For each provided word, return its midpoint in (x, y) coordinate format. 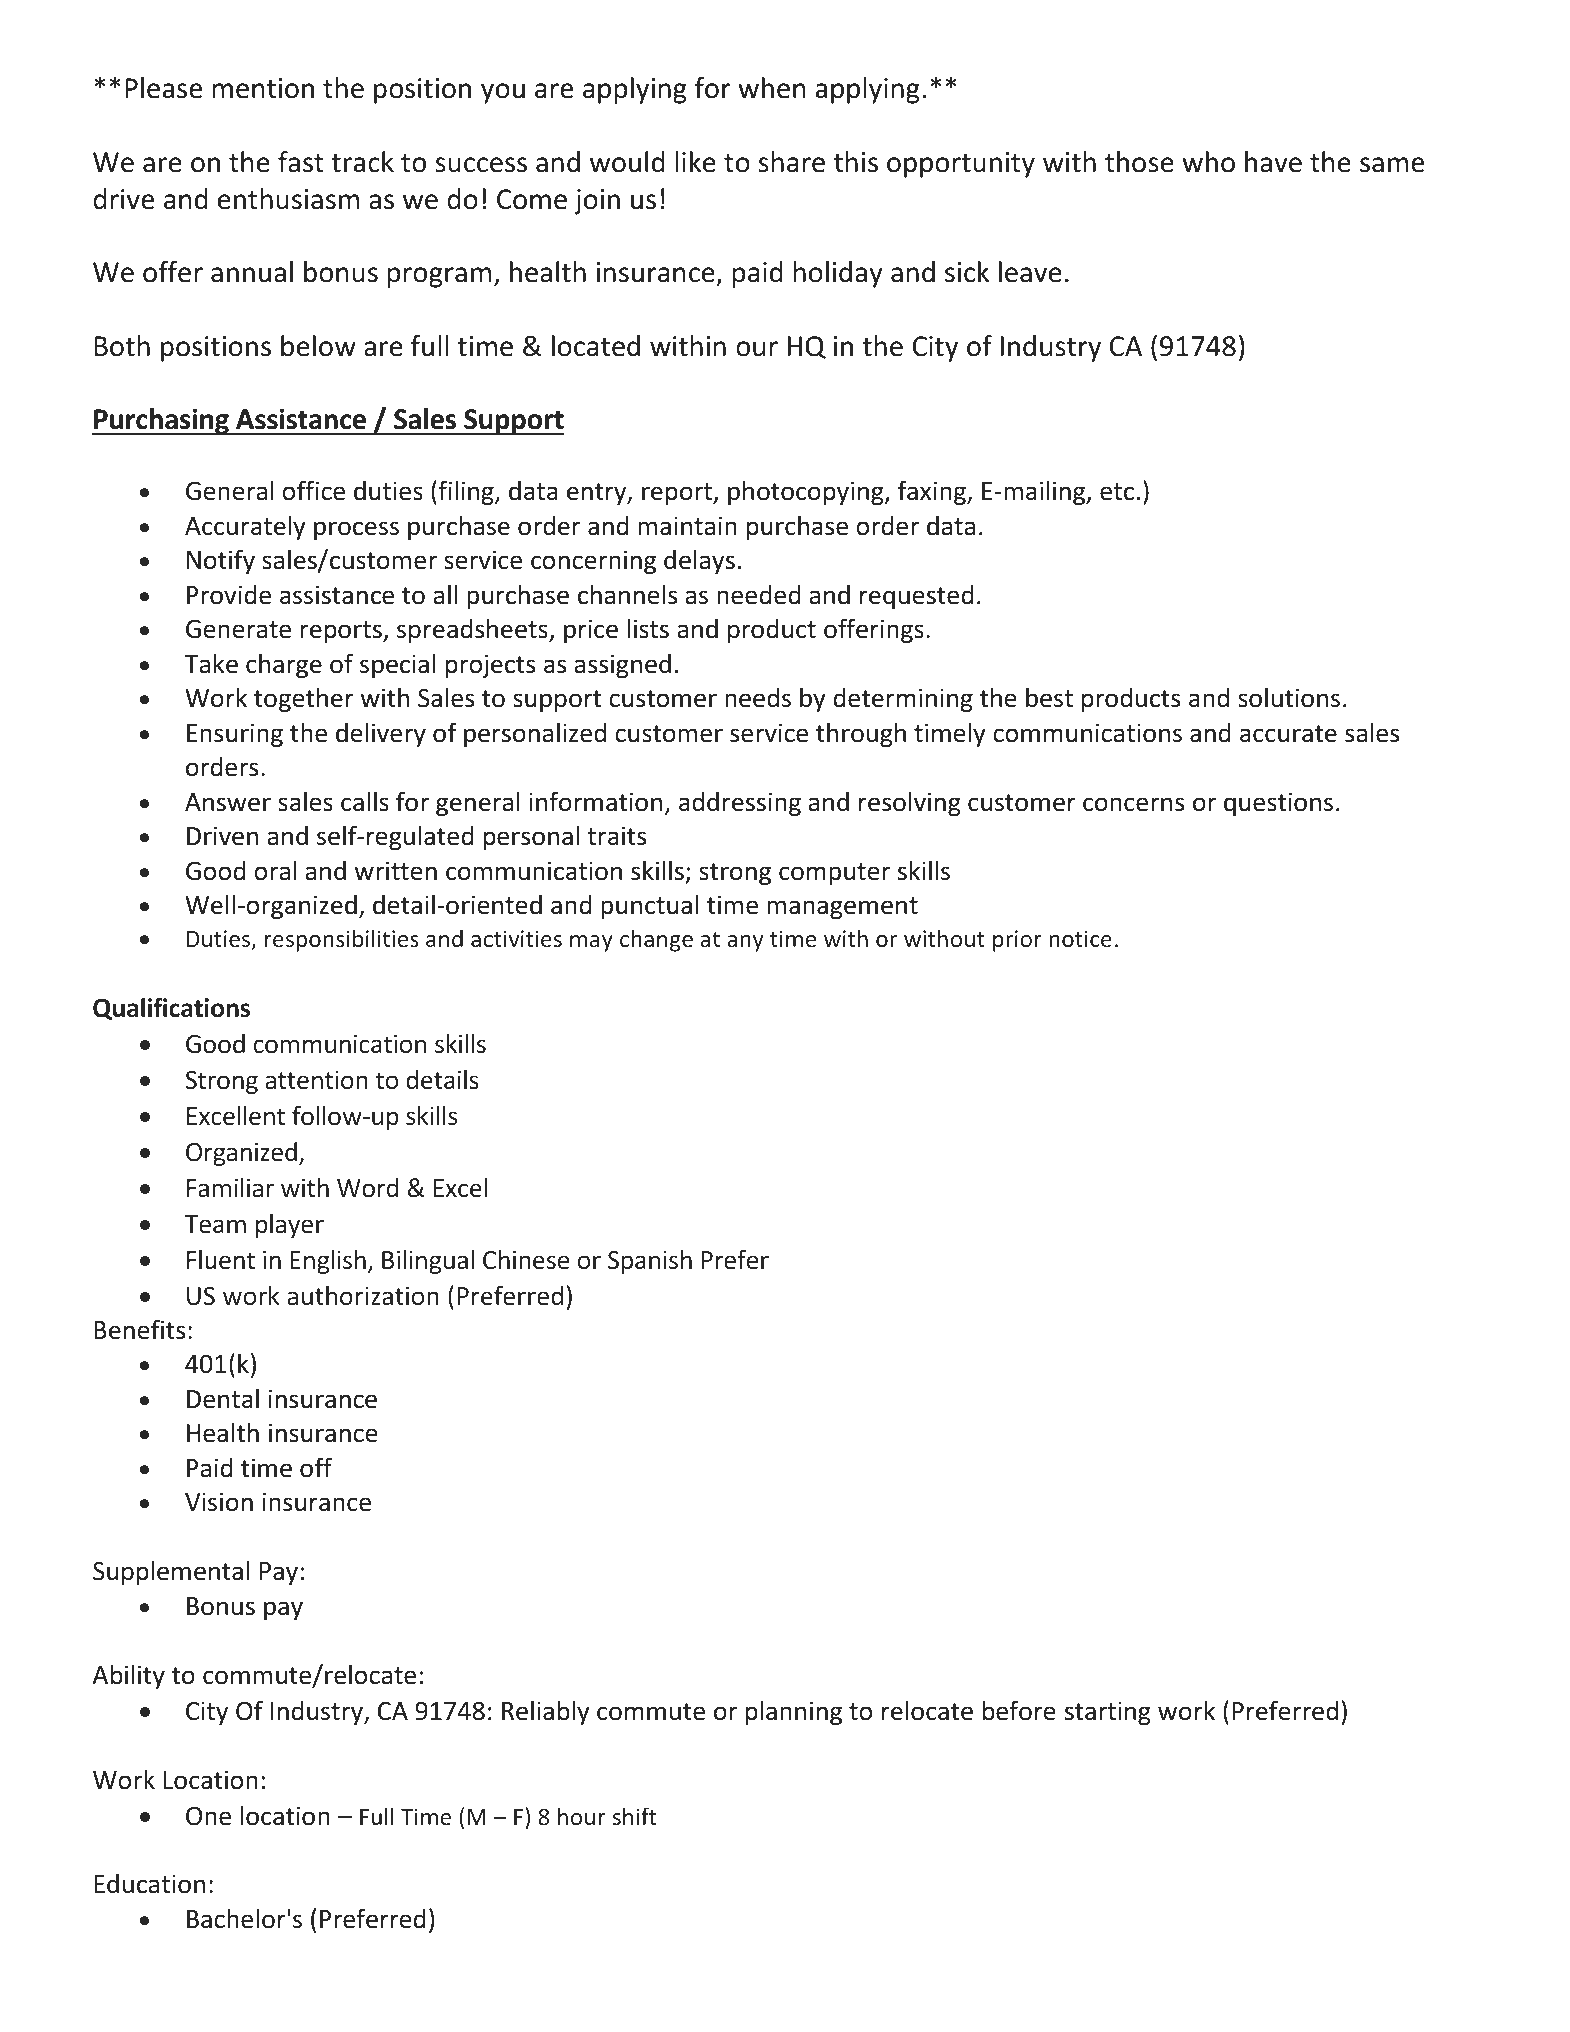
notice (1080, 938)
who (1208, 162)
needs (758, 698)
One (208, 1816)
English (328, 1261)
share (791, 162)
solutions (1289, 697)
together (304, 699)
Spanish (650, 1262)
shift (634, 1816)
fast (301, 162)
